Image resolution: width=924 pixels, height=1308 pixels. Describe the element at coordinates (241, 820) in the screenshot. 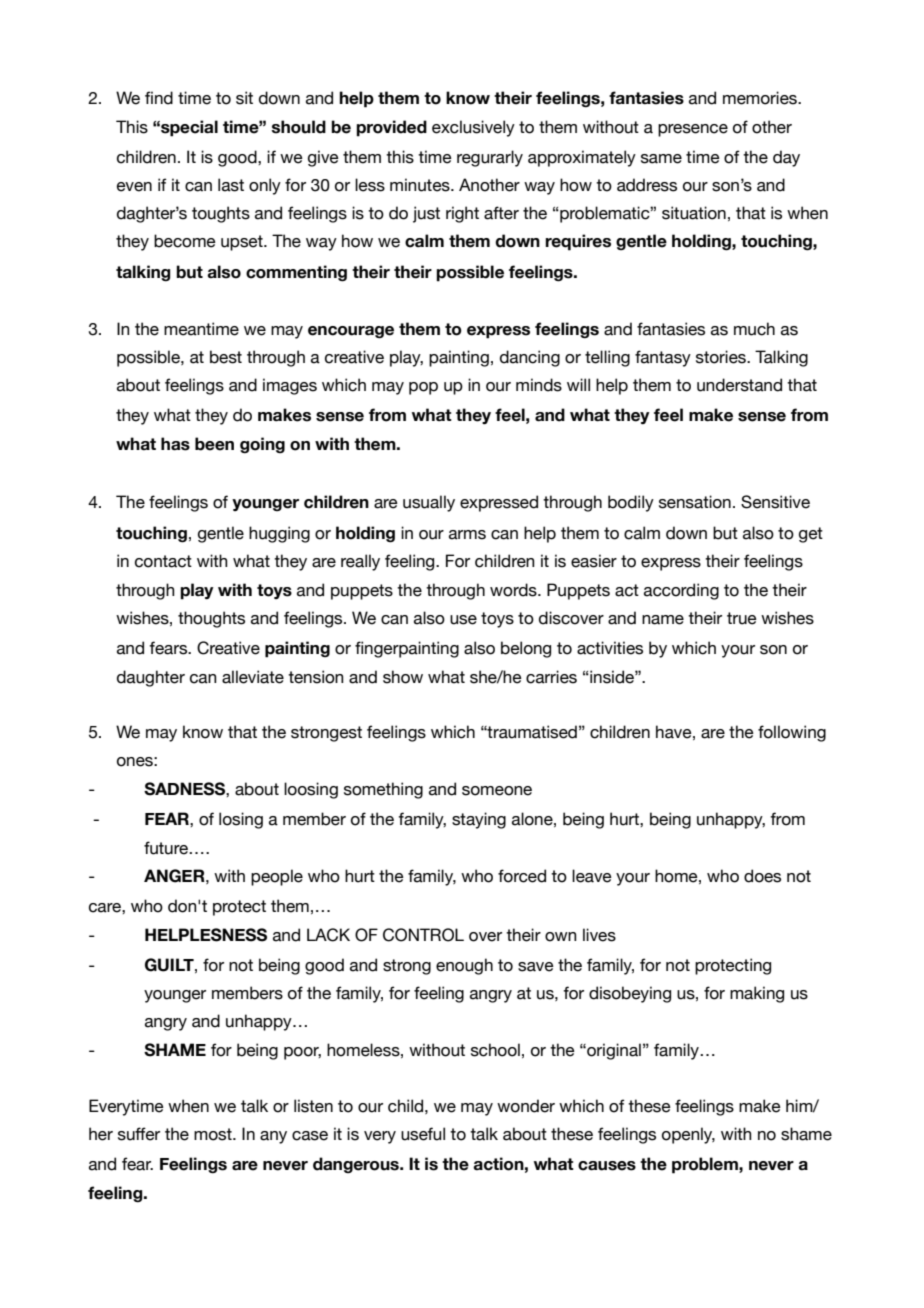

I see `losing` at that location.
